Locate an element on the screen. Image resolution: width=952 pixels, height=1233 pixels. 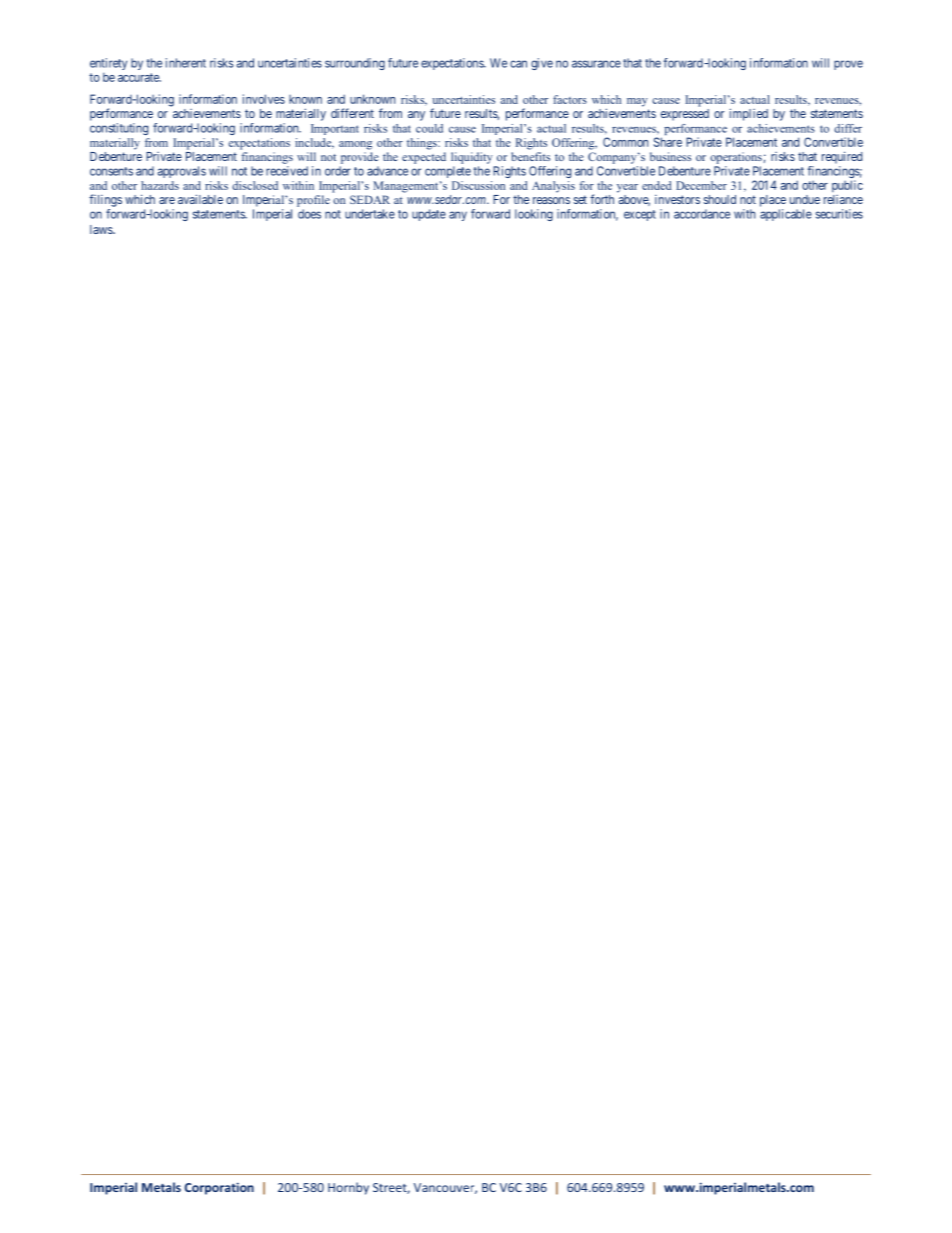
can is located at coordinates (518, 64).
